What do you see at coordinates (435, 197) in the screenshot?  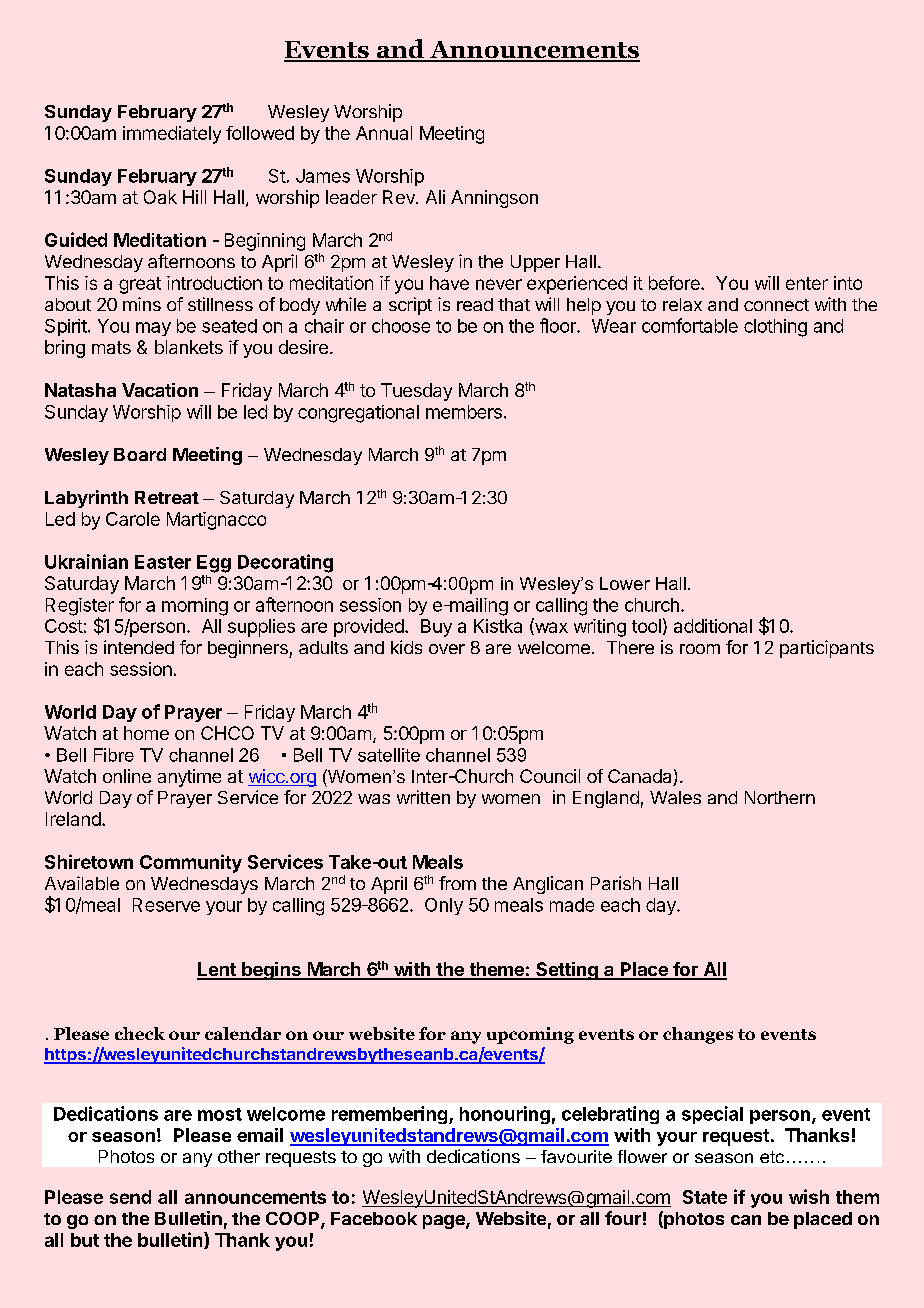 I see `Ali` at bounding box center [435, 197].
